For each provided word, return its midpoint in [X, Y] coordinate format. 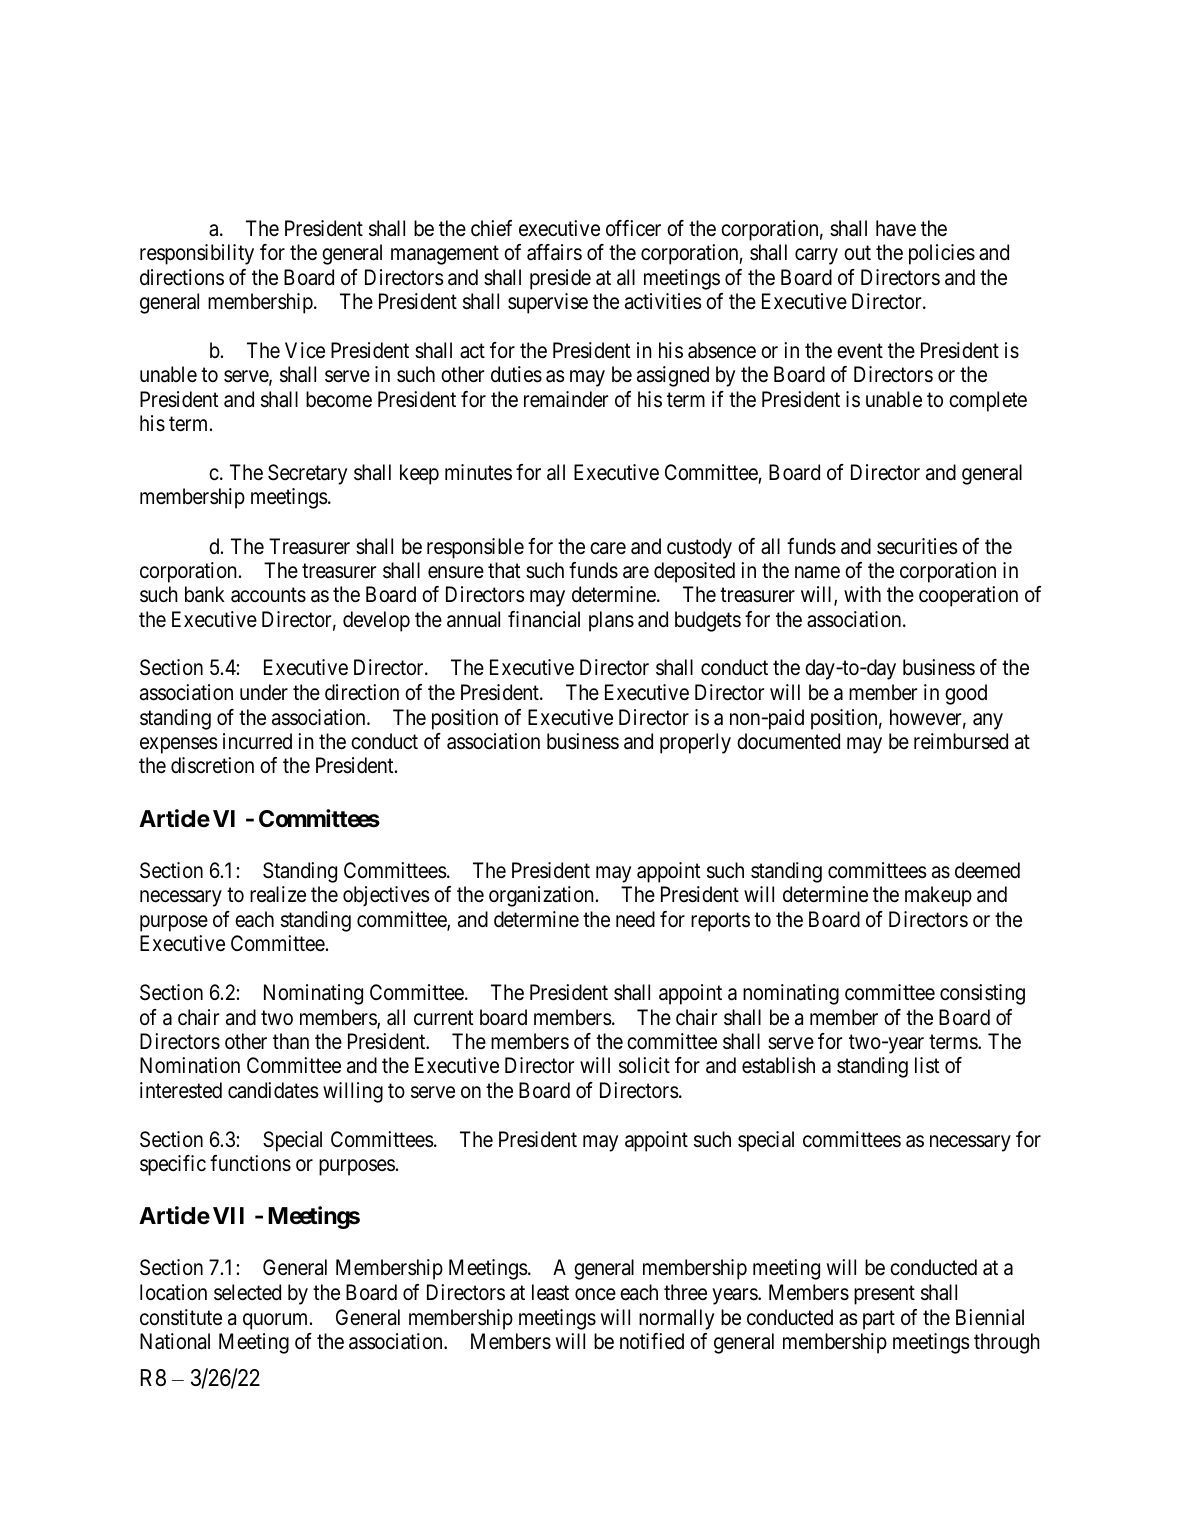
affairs [554, 252]
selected [247, 1292]
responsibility [197, 254]
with [862, 594]
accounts [268, 595]
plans [611, 621]
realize [278, 894]
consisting [982, 994]
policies [942, 254]
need [635, 919]
